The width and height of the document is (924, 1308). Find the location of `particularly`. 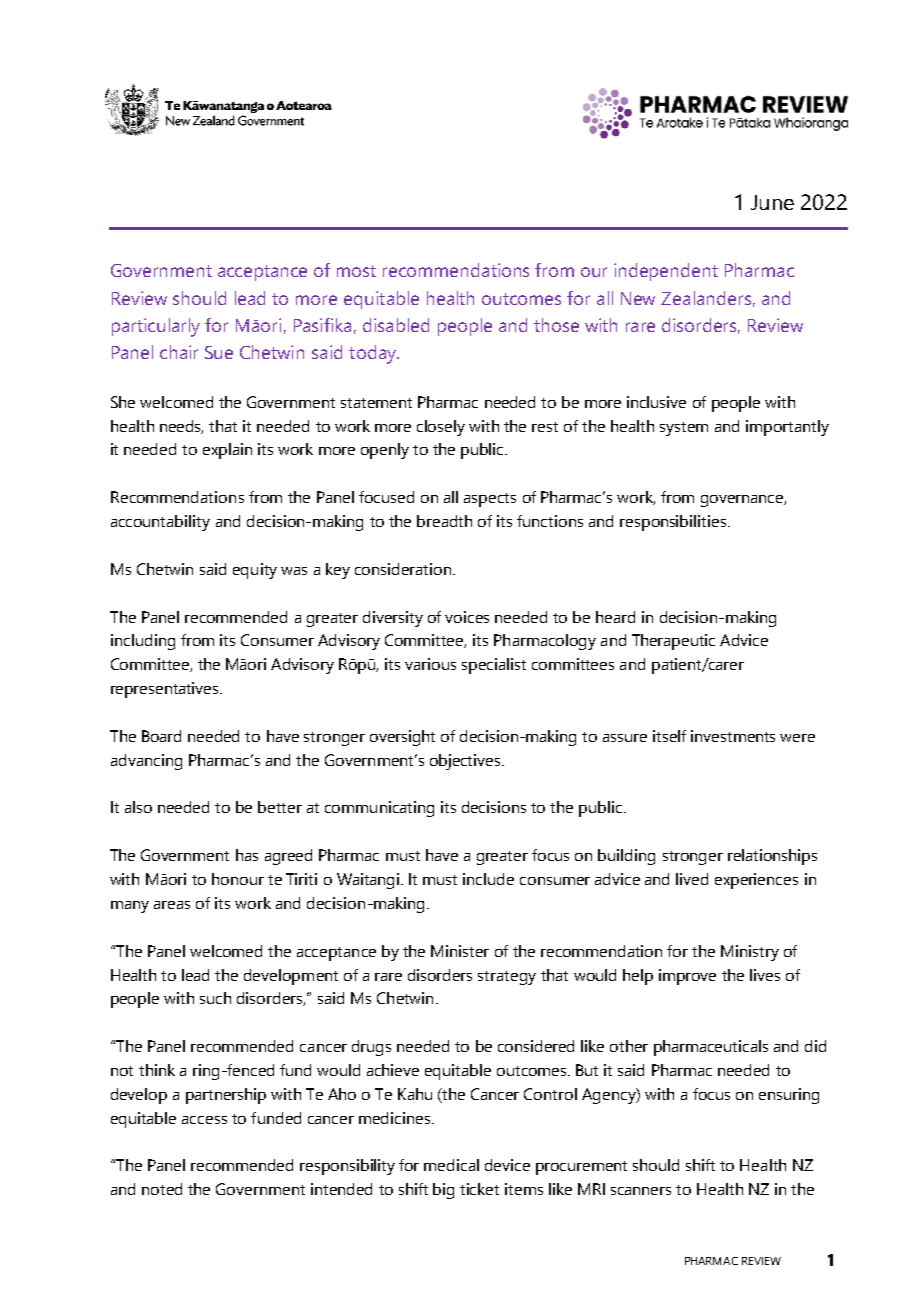

particularly is located at coordinates (156, 327).
